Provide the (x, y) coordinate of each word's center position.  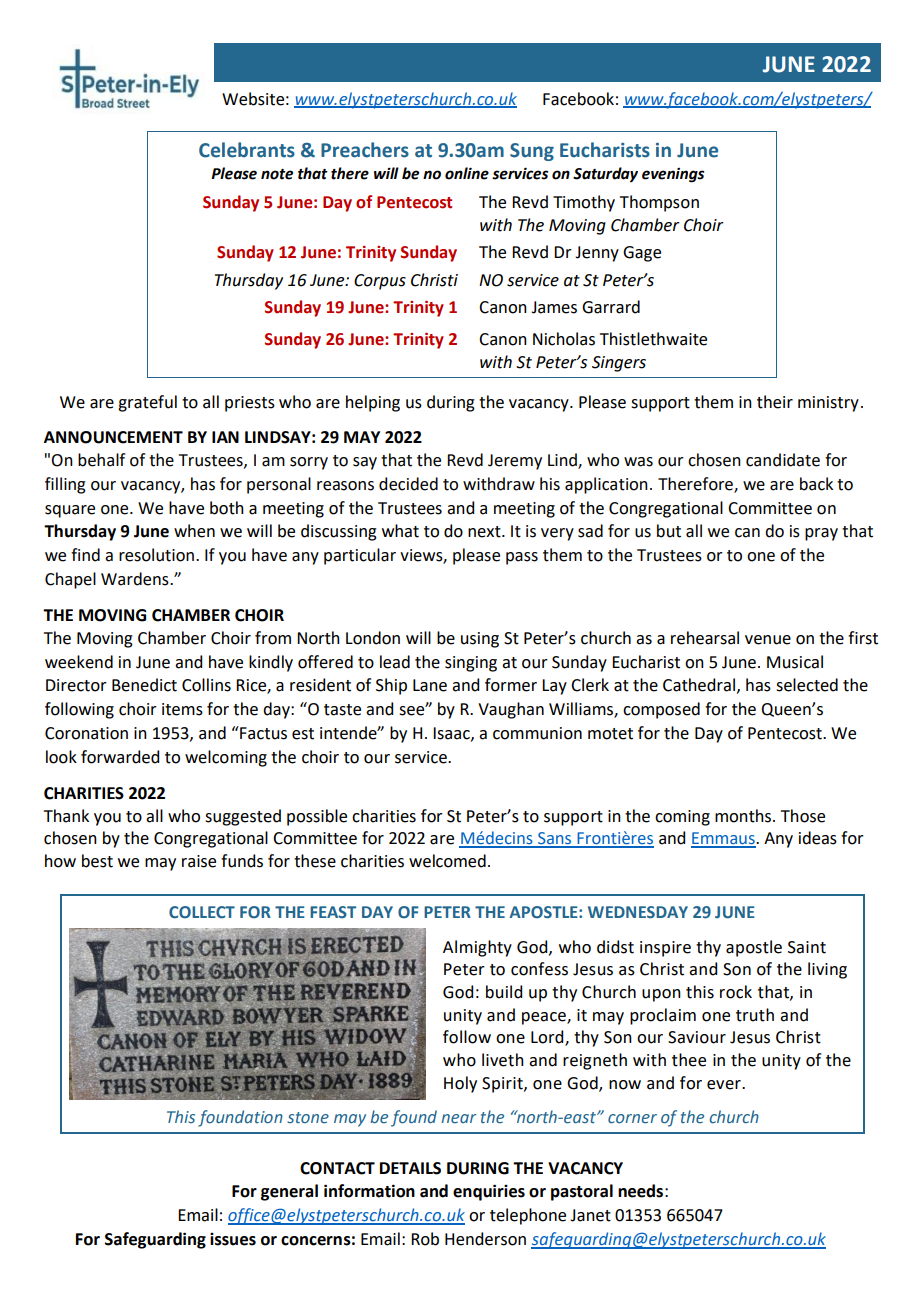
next (485, 532)
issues (233, 1239)
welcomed (447, 861)
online (467, 173)
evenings (673, 175)
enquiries (489, 1192)
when (194, 531)
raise (199, 861)
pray (821, 534)
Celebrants (247, 150)
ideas (818, 838)
